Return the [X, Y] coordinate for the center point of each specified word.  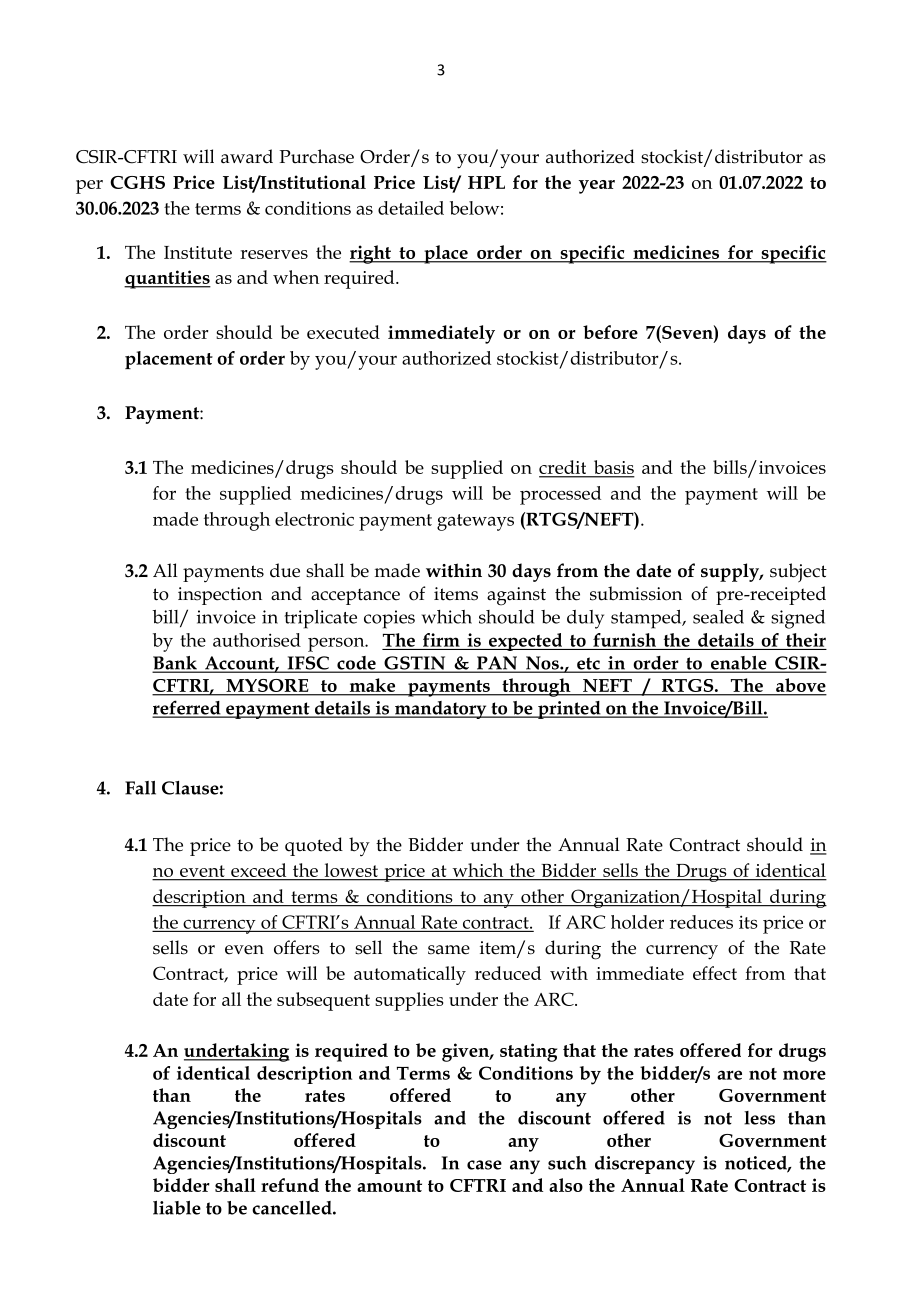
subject [798, 573]
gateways [475, 522]
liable [177, 1208]
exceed [258, 870]
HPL [486, 182]
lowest [351, 870]
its [748, 922]
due [285, 570]
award [247, 156]
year [597, 187]
